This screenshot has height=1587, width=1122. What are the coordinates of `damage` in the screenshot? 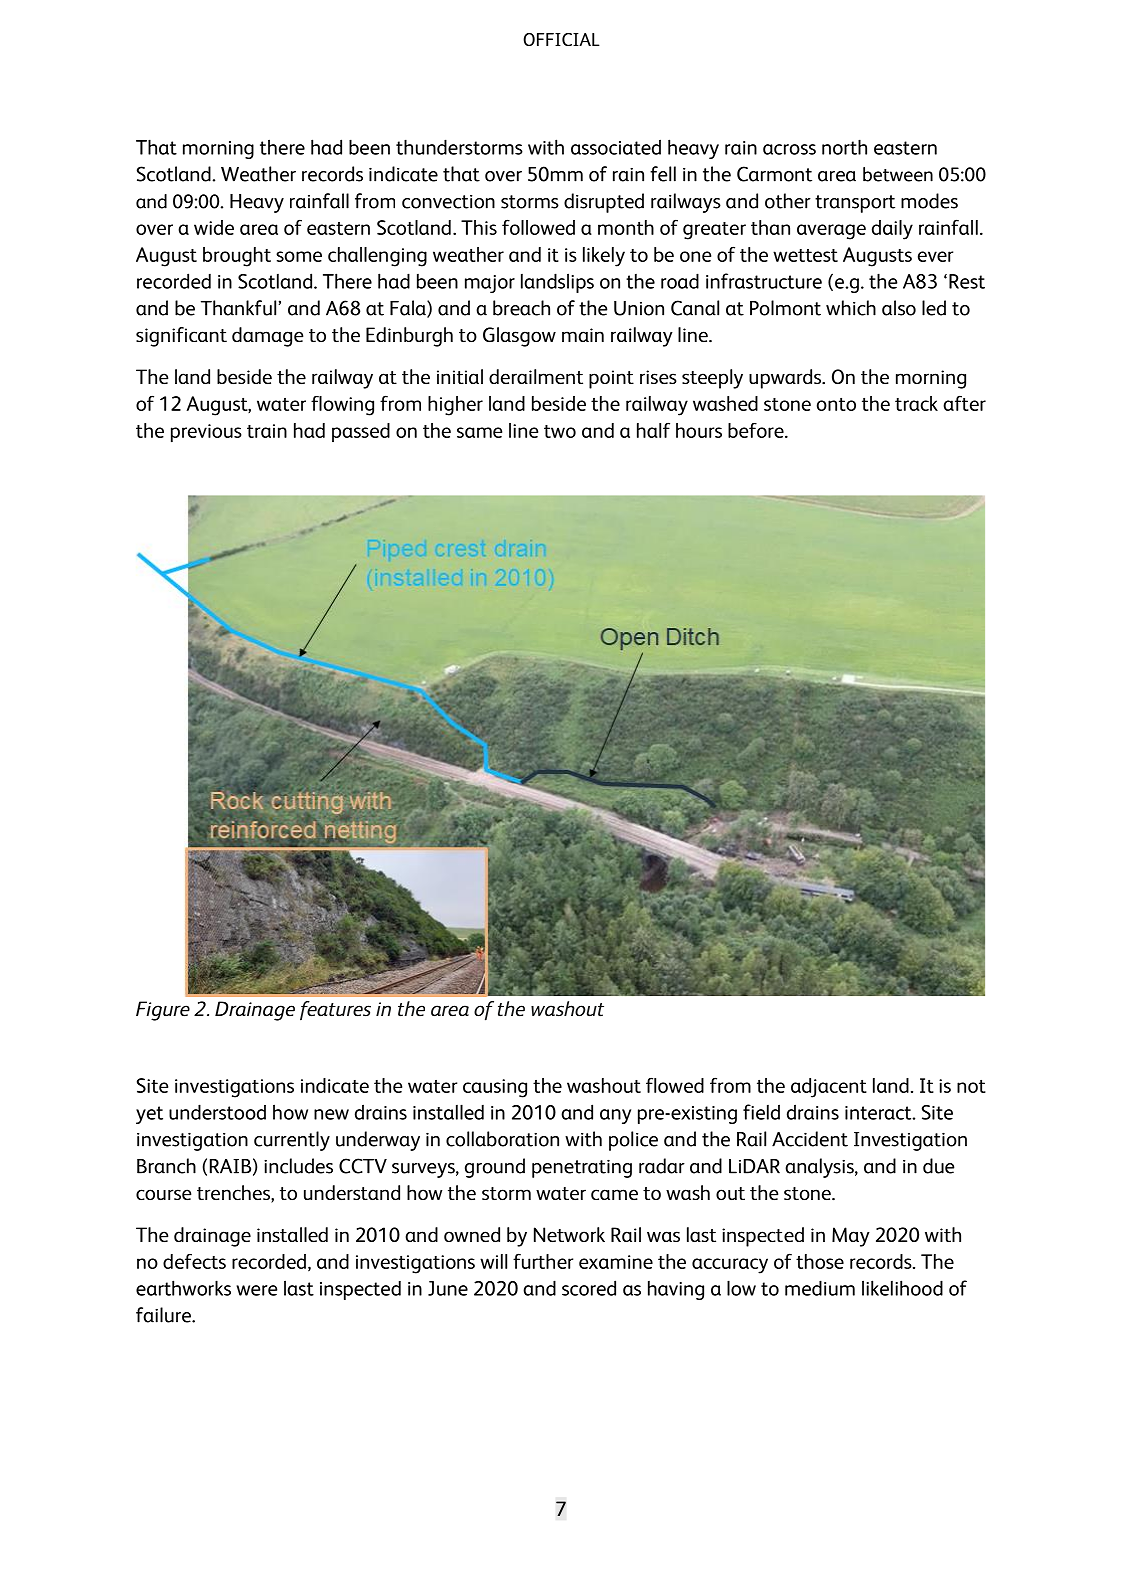 It's located at (267, 337).
